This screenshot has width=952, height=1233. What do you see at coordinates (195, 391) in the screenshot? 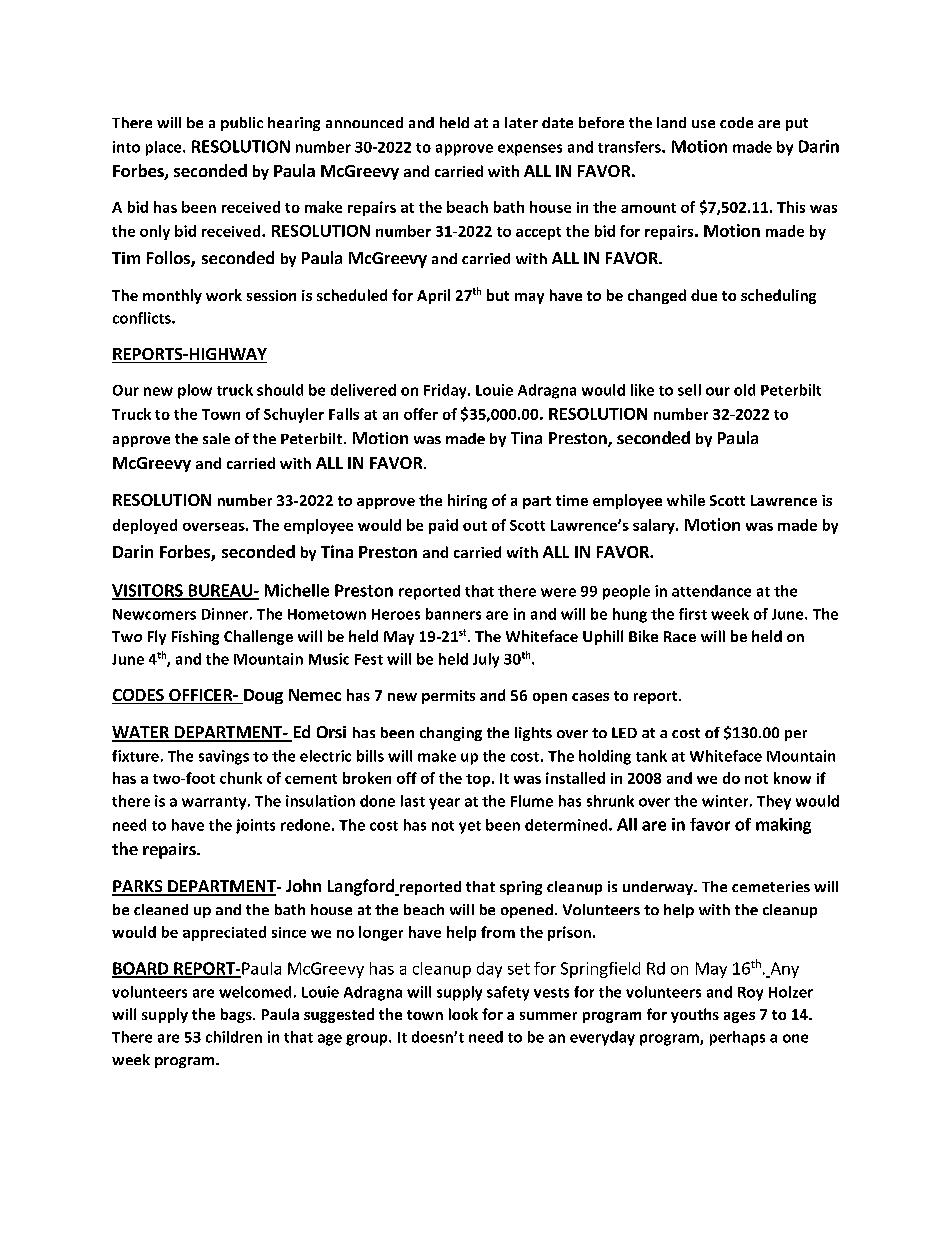
I see `plow` at bounding box center [195, 391].
